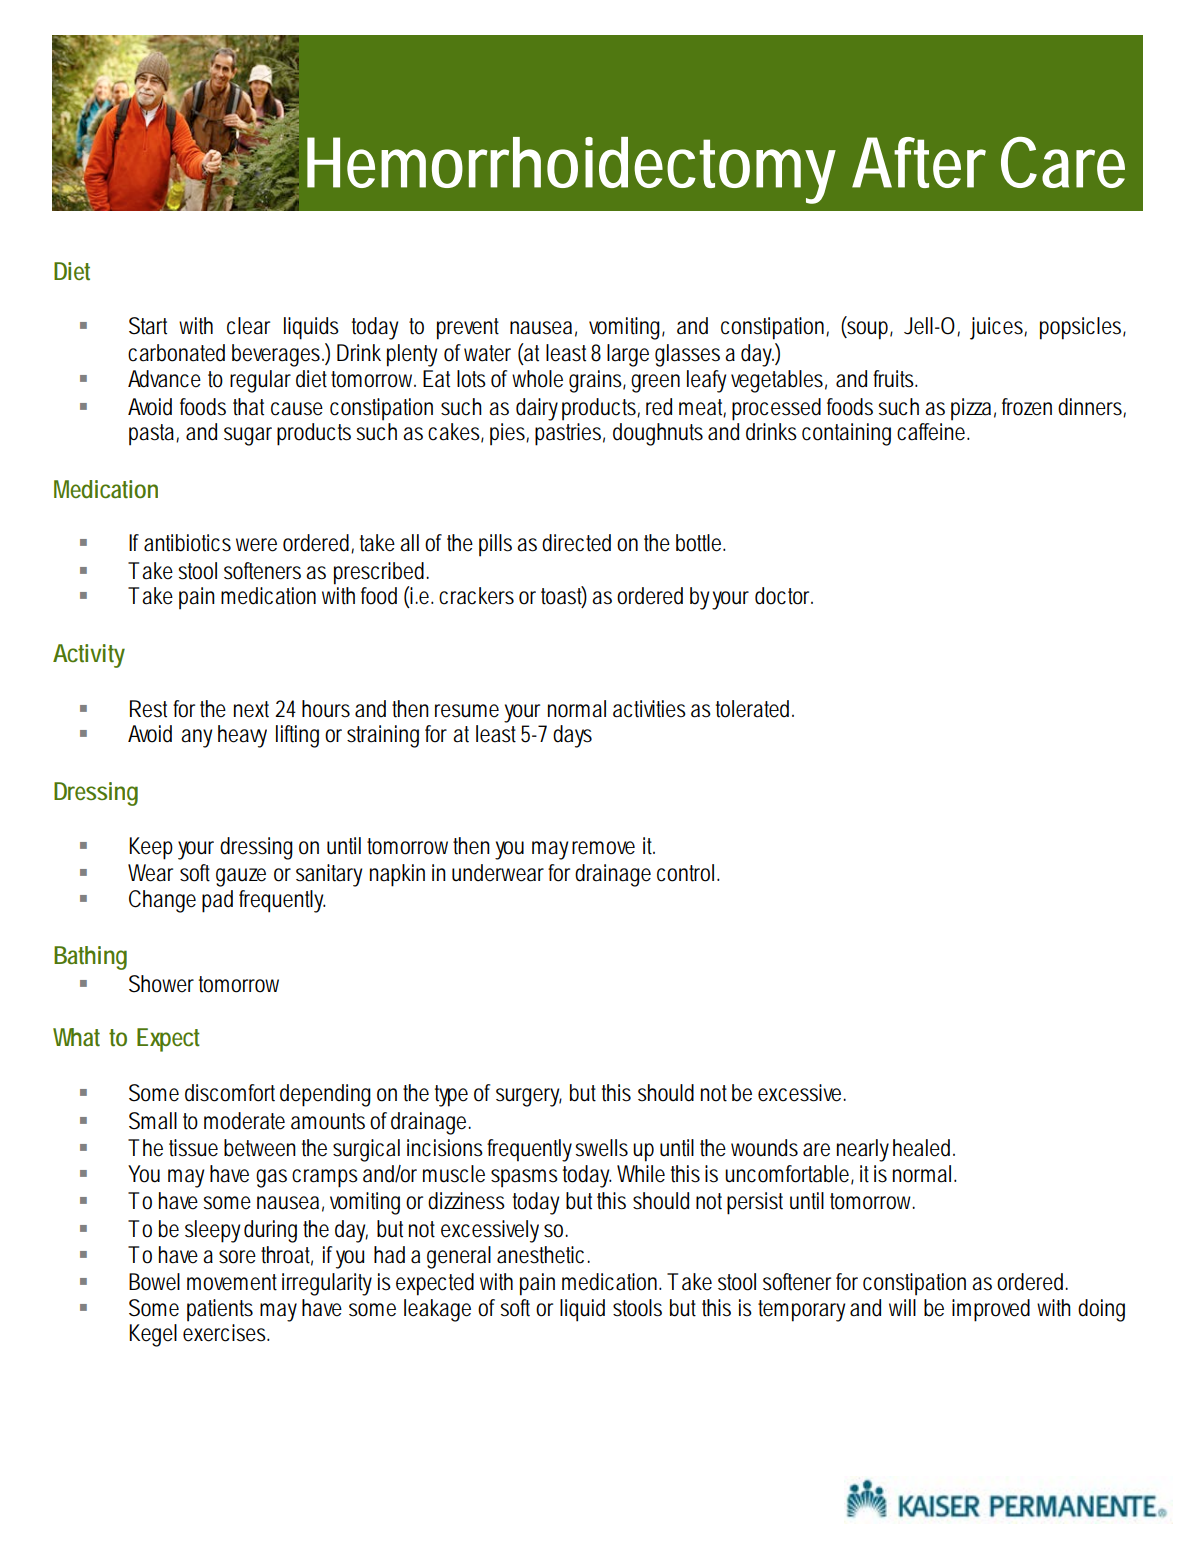 The height and width of the screenshot is (1546, 1195). Describe the element at coordinates (924, 1148) in the screenshot. I see `healed` at that location.
